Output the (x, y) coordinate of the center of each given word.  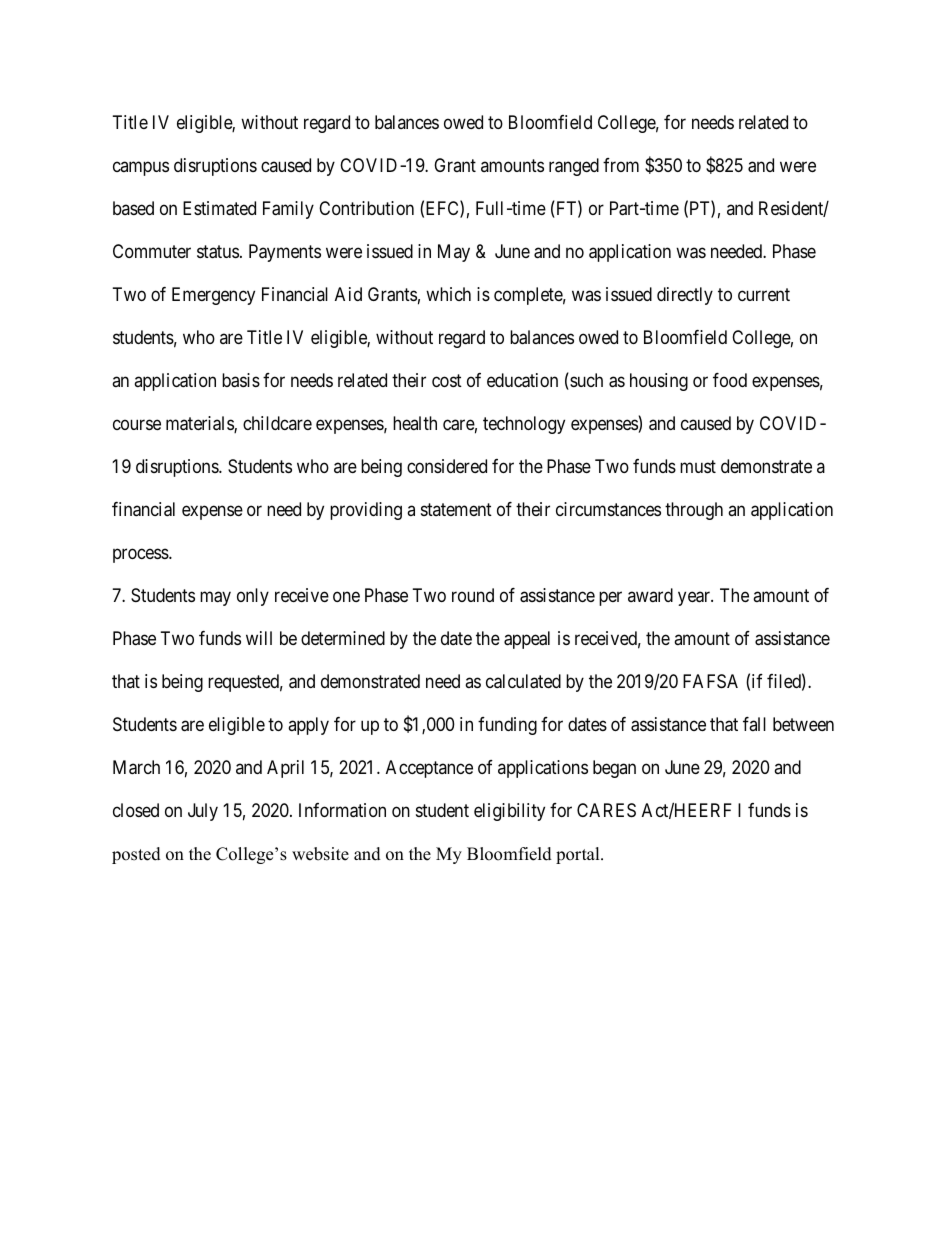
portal (579, 855)
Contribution (366, 208)
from (621, 165)
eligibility (509, 812)
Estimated (219, 208)
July (203, 812)
